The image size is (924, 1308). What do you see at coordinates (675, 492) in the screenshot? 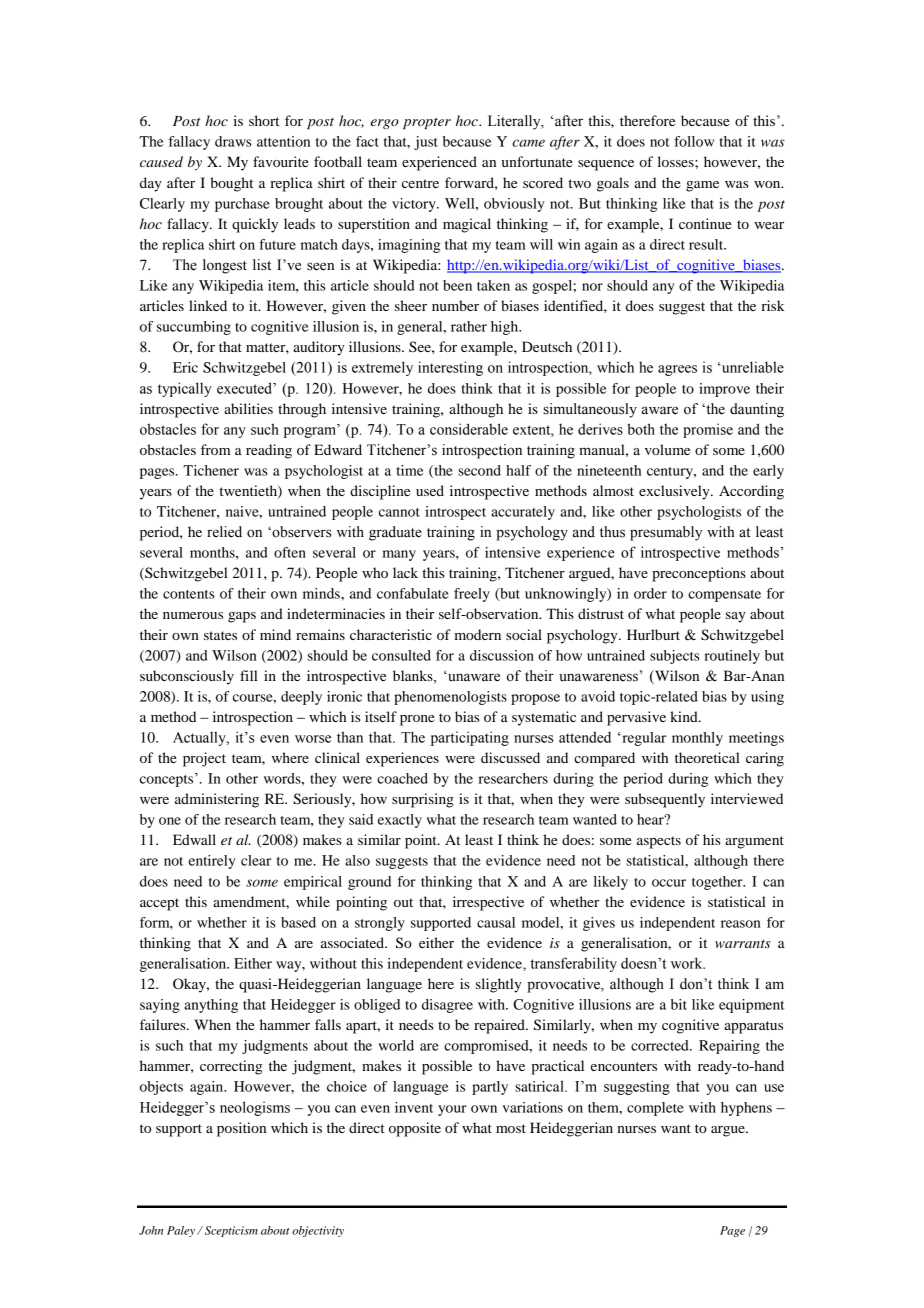
I see `exclusively` at bounding box center [675, 492].
